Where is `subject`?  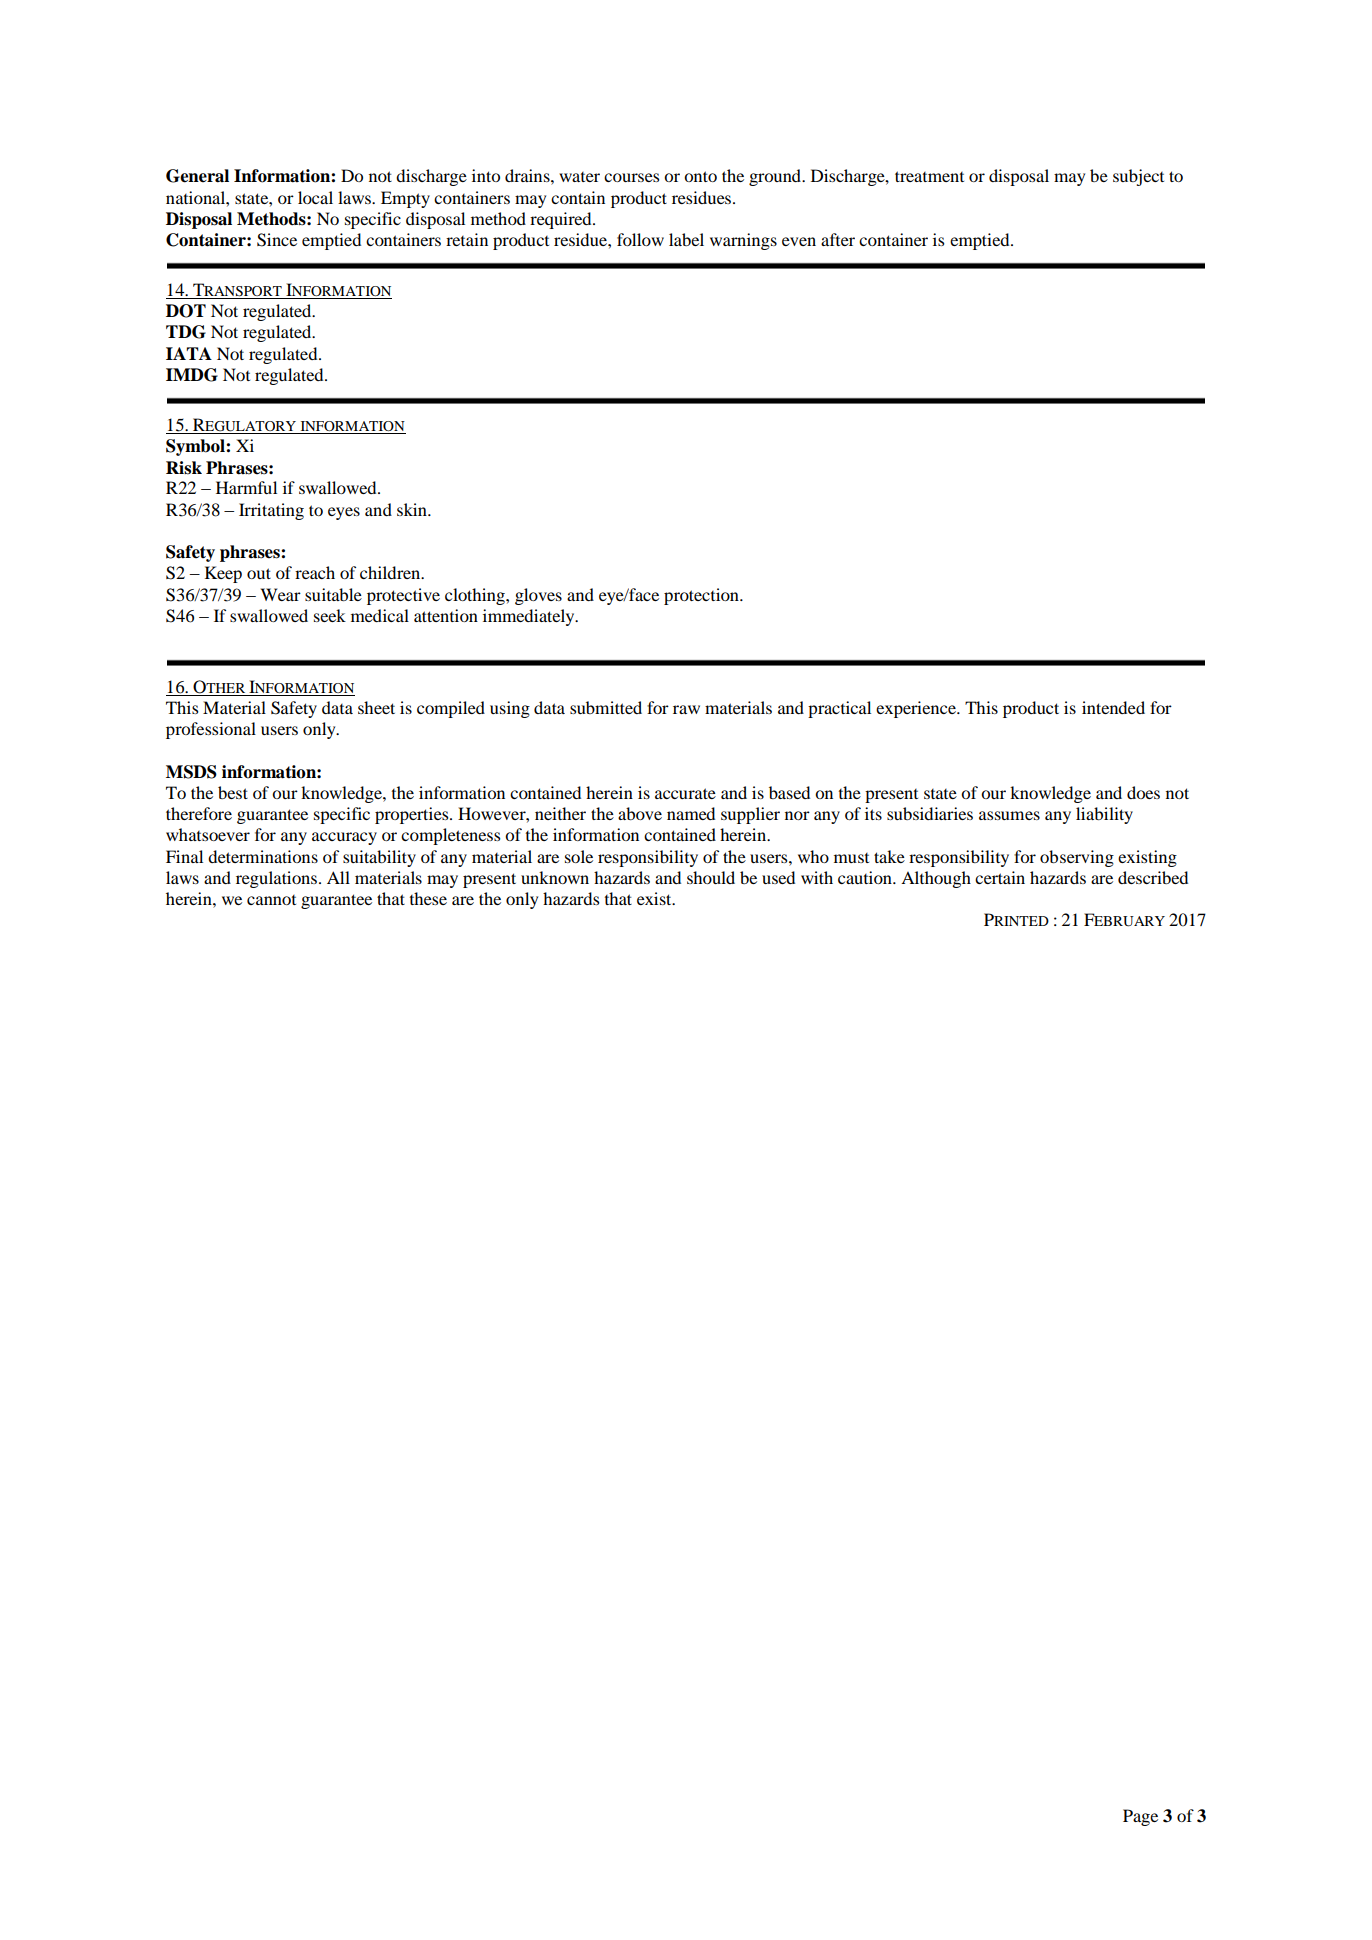 subject is located at coordinates (1138, 177).
